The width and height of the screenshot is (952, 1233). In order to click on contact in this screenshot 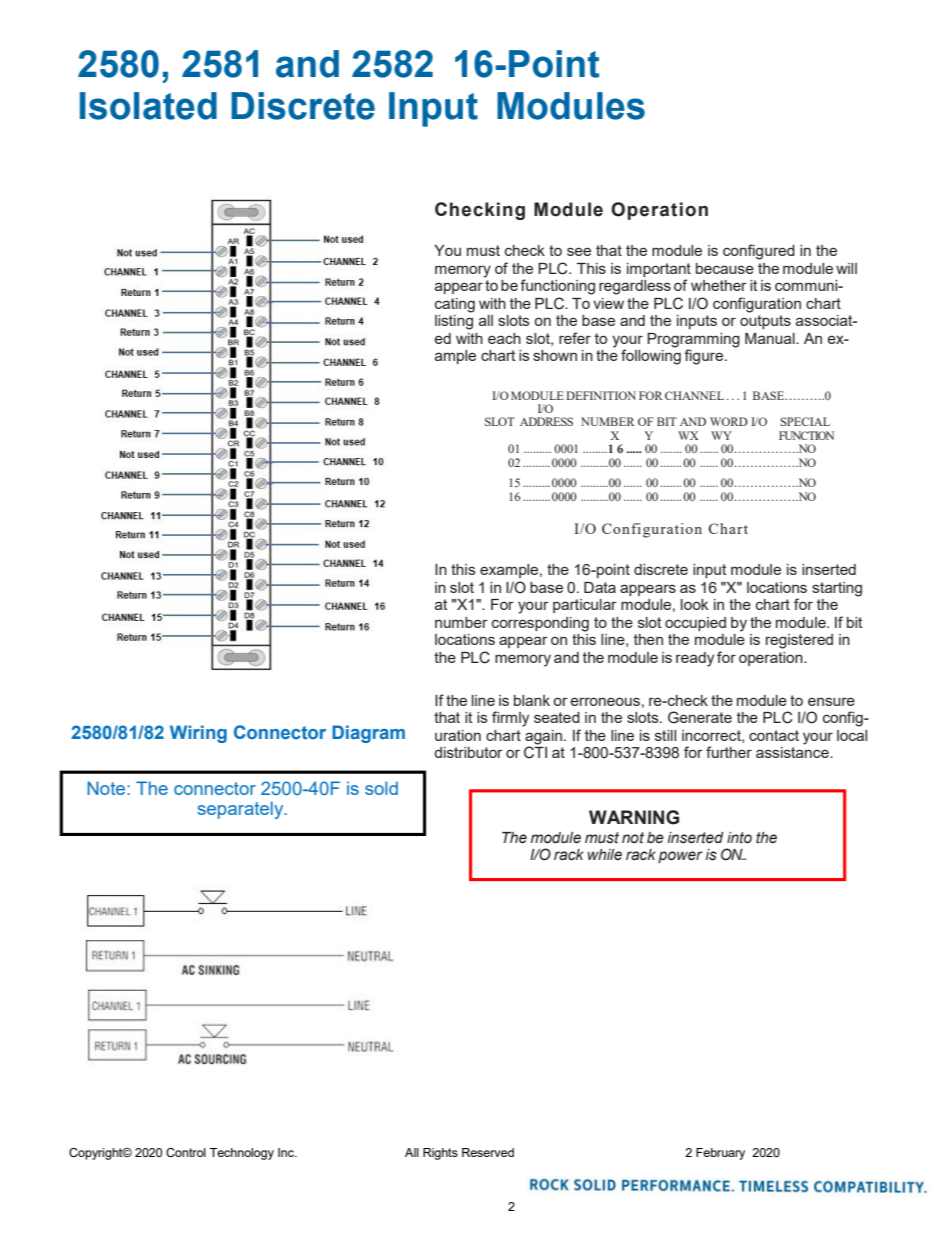, I will do `click(774, 735)`.
